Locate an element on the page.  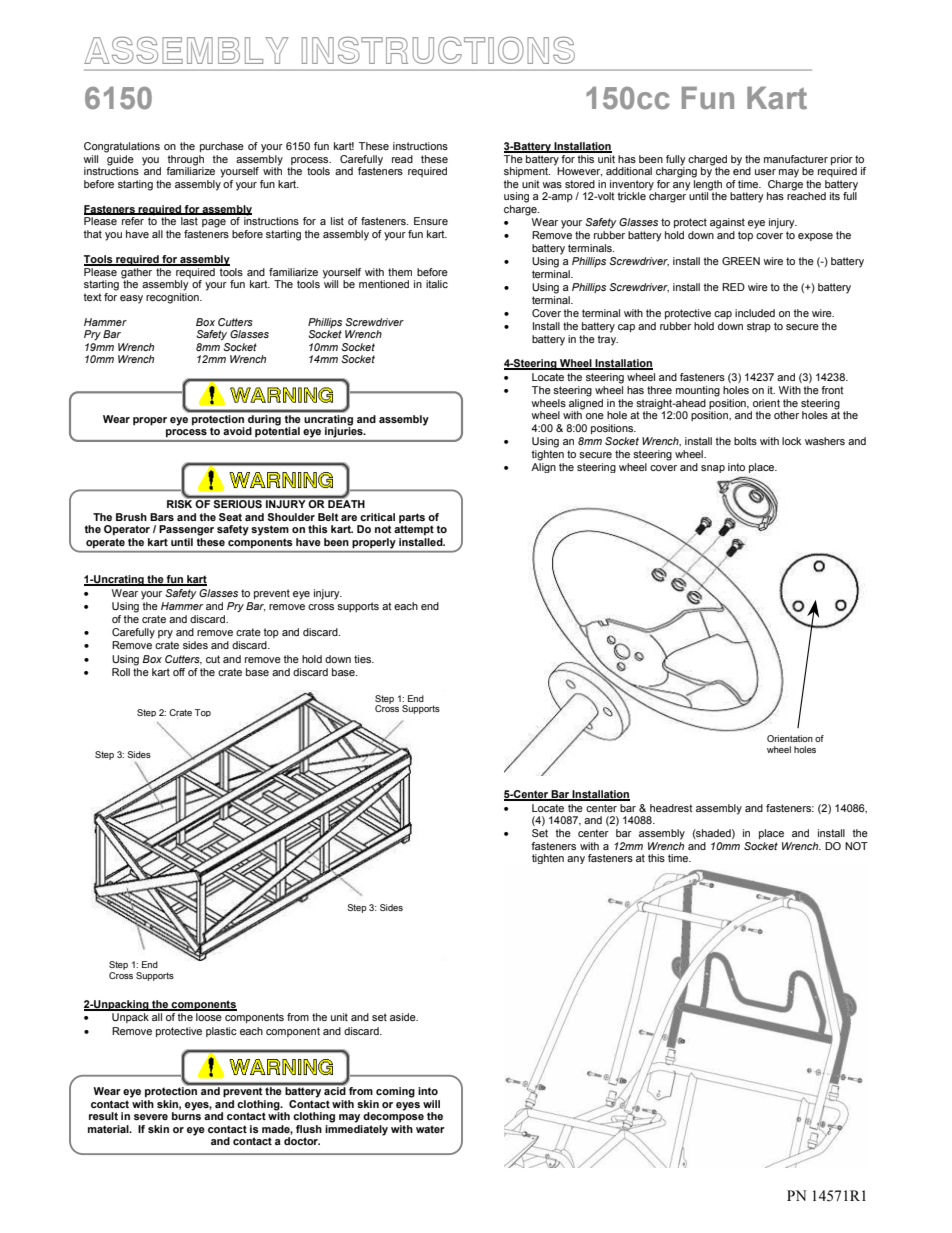
user is located at coordinates (765, 172).
